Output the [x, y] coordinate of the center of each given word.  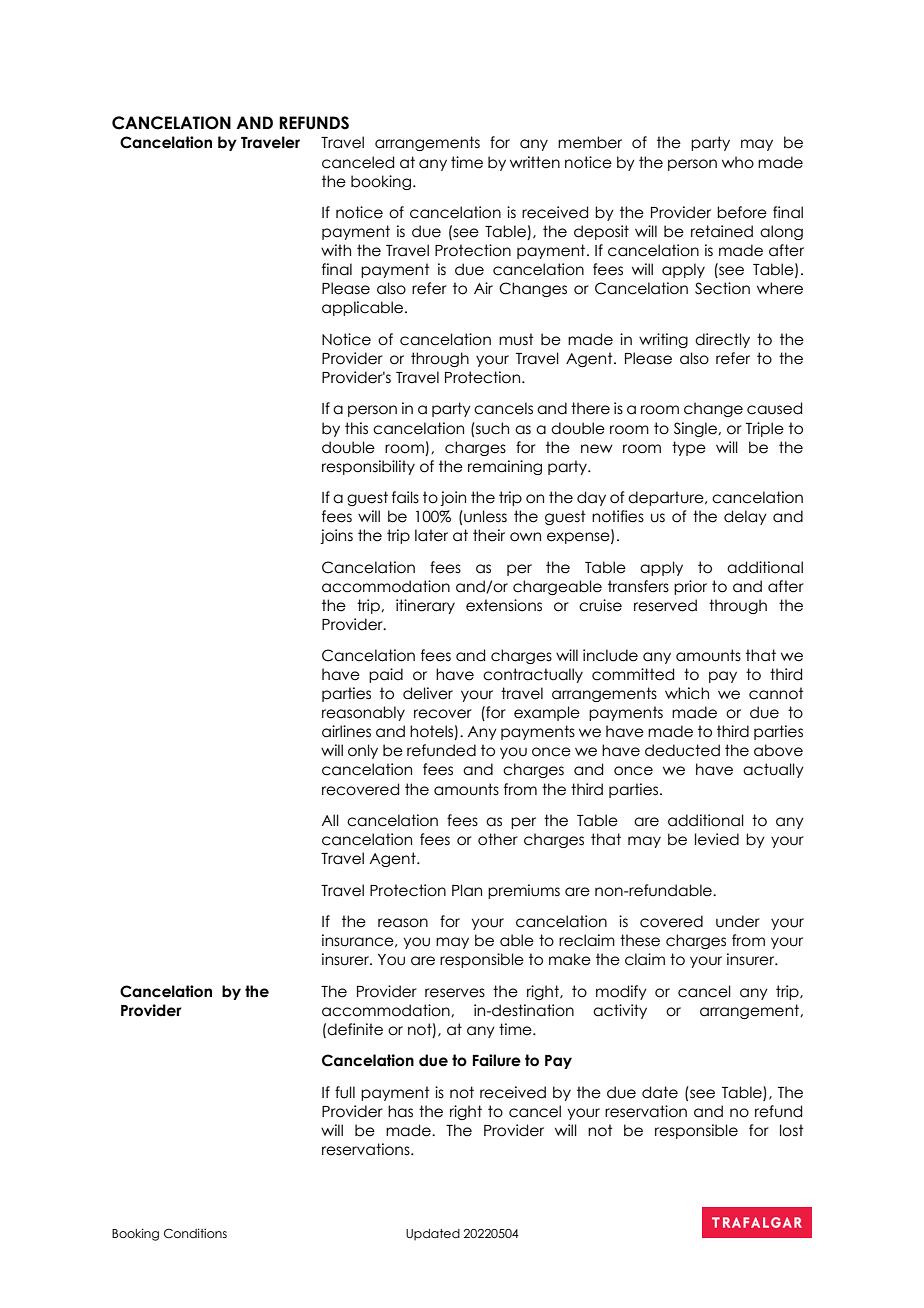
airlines [346, 731]
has [400, 1111]
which [687, 693]
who [738, 162]
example [547, 713]
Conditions [195, 1233]
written [535, 162]
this [356, 428]
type [689, 448]
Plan [467, 890]
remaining [505, 467]
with [336, 250]
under [738, 921]
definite [355, 1029]
